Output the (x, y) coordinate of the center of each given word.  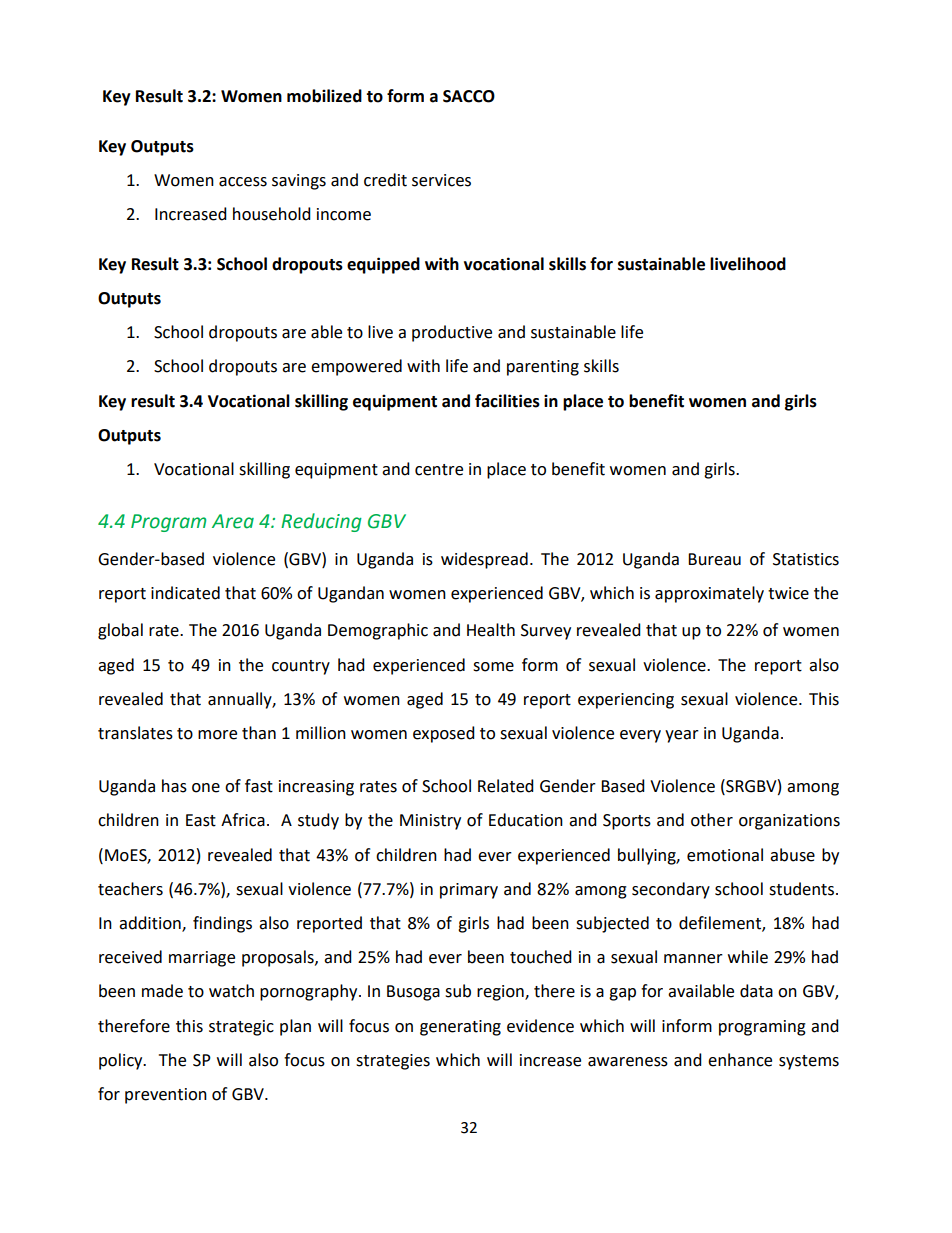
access (243, 182)
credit (385, 180)
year (682, 736)
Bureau (714, 559)
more (217, 735)
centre (439, 470)
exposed (444, 734)
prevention (166, 1096)
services (441, 180)
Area (233, 521)
